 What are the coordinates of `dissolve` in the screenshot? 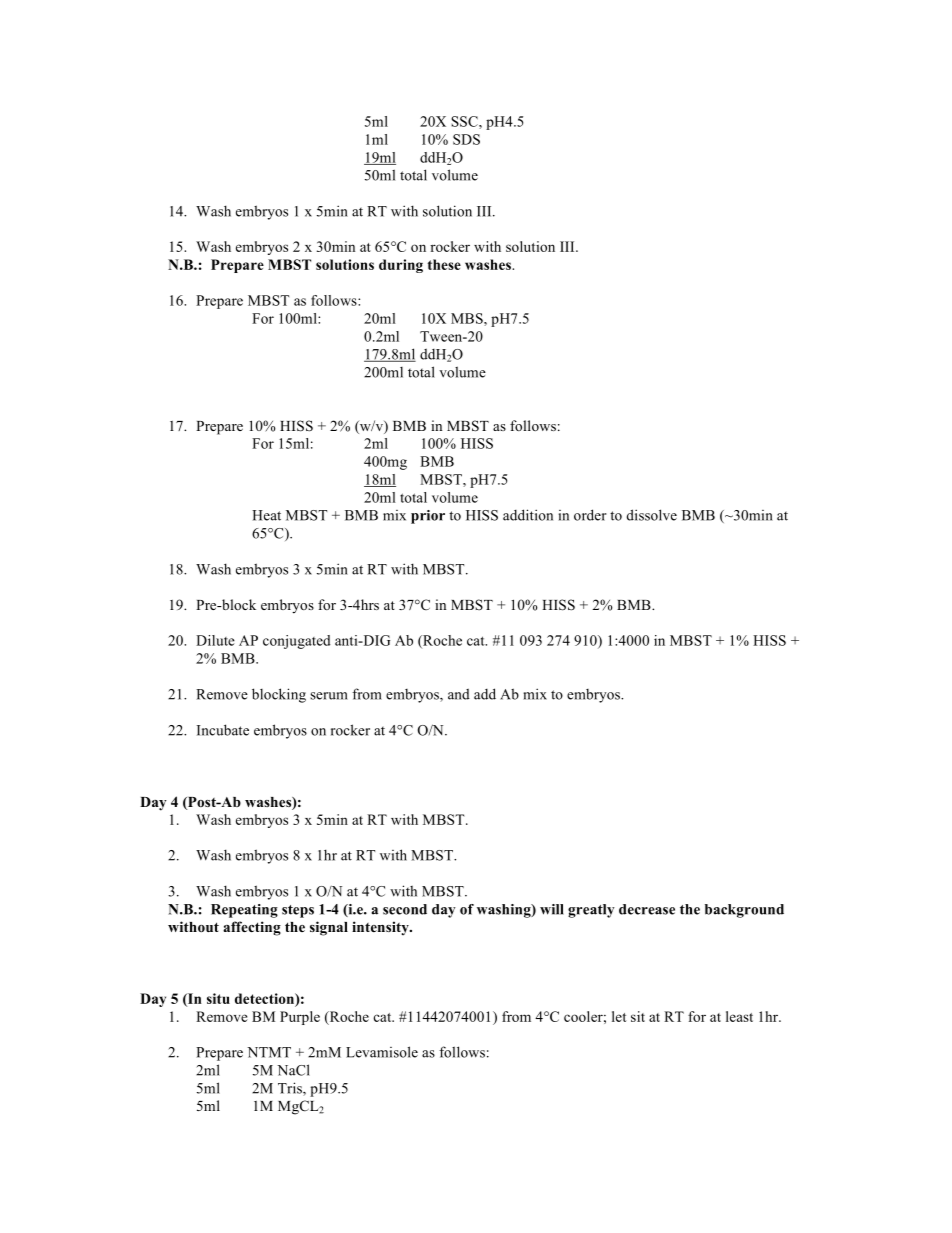 It's located at (652, 515).
